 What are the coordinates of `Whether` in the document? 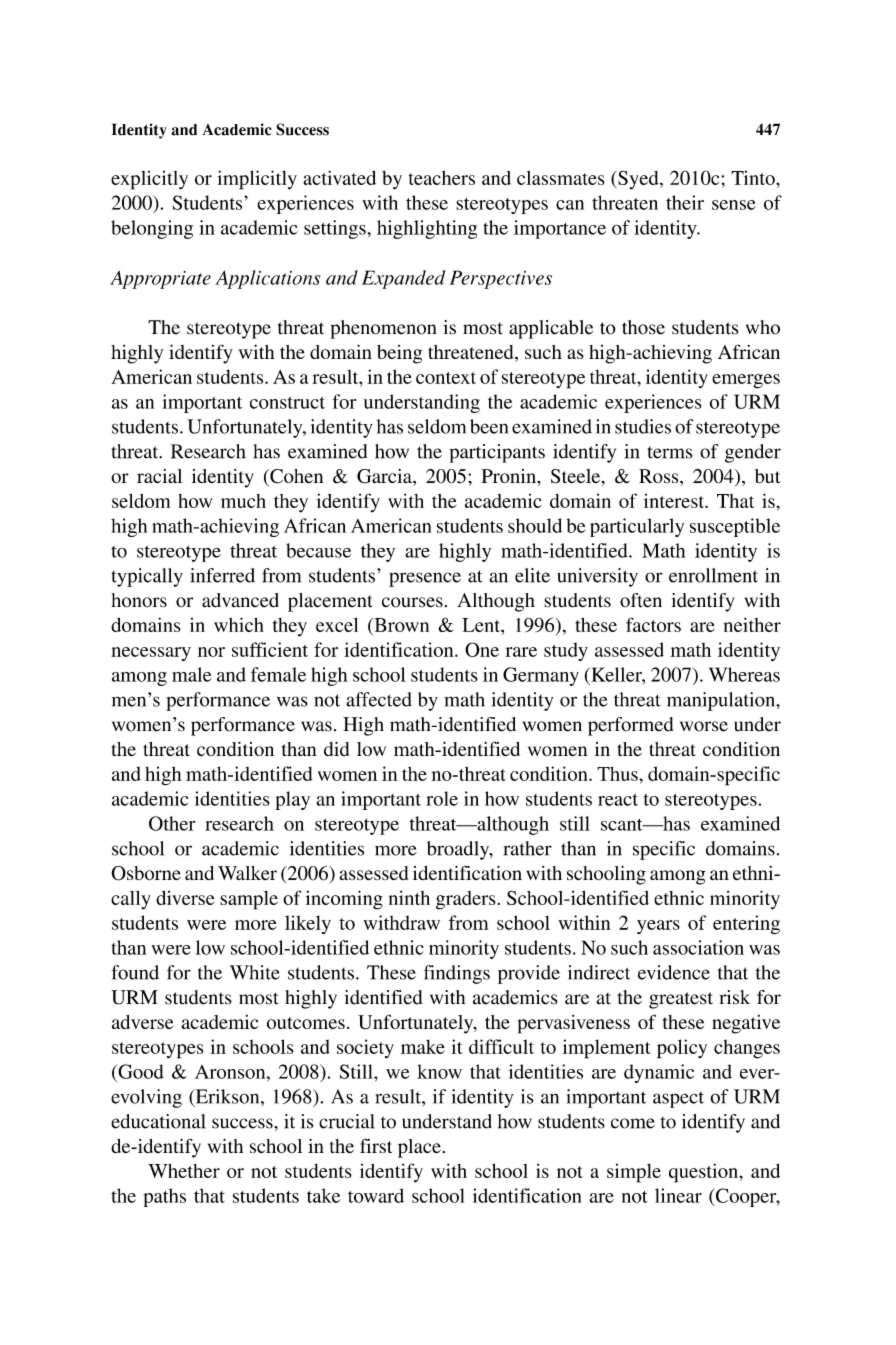 It's located at (184, 1171).
